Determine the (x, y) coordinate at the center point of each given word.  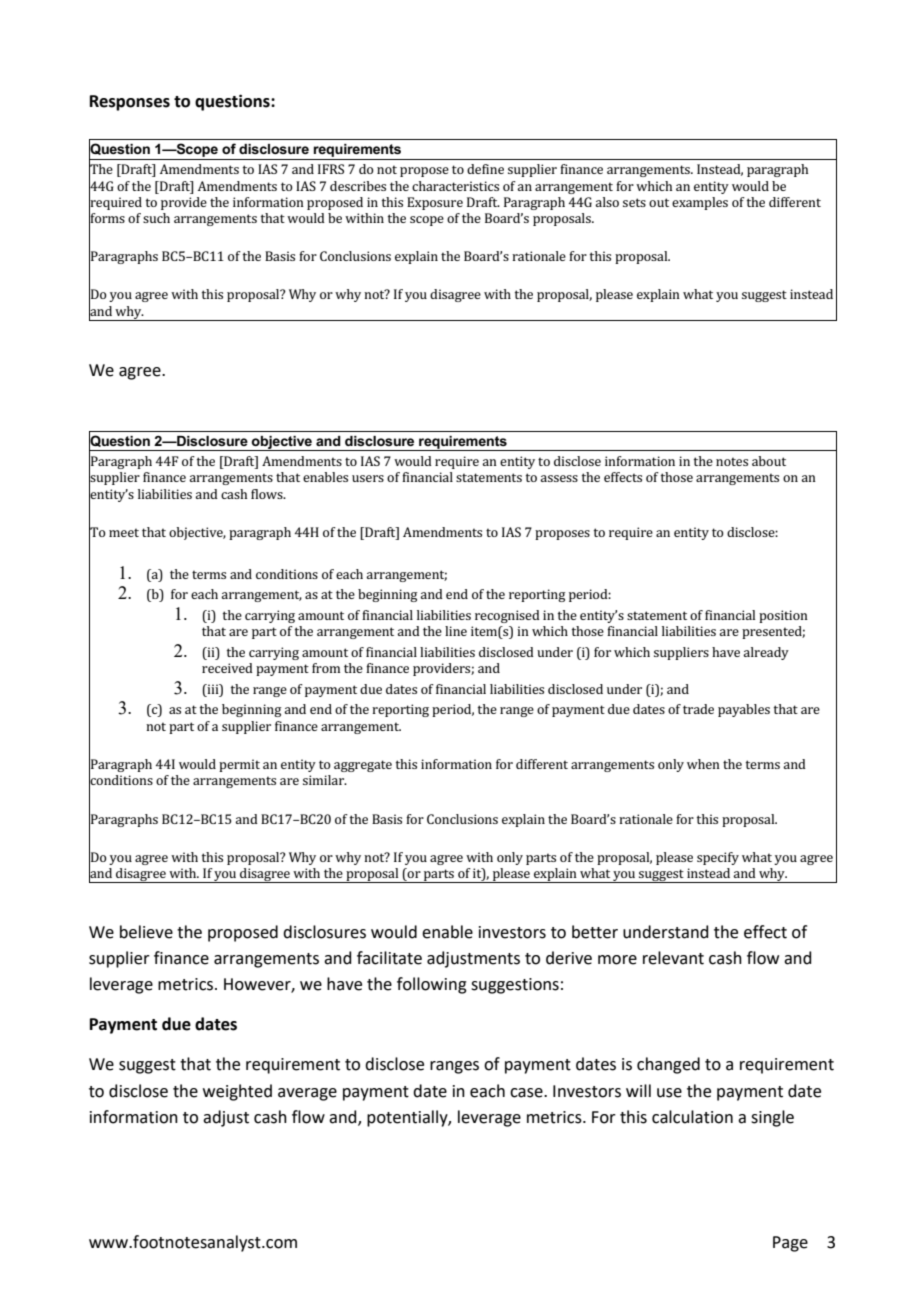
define (485, 169)
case (527, 1093)
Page (790, 1244)
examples (700, 203)
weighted (237, 1092)
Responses (130, 103)
